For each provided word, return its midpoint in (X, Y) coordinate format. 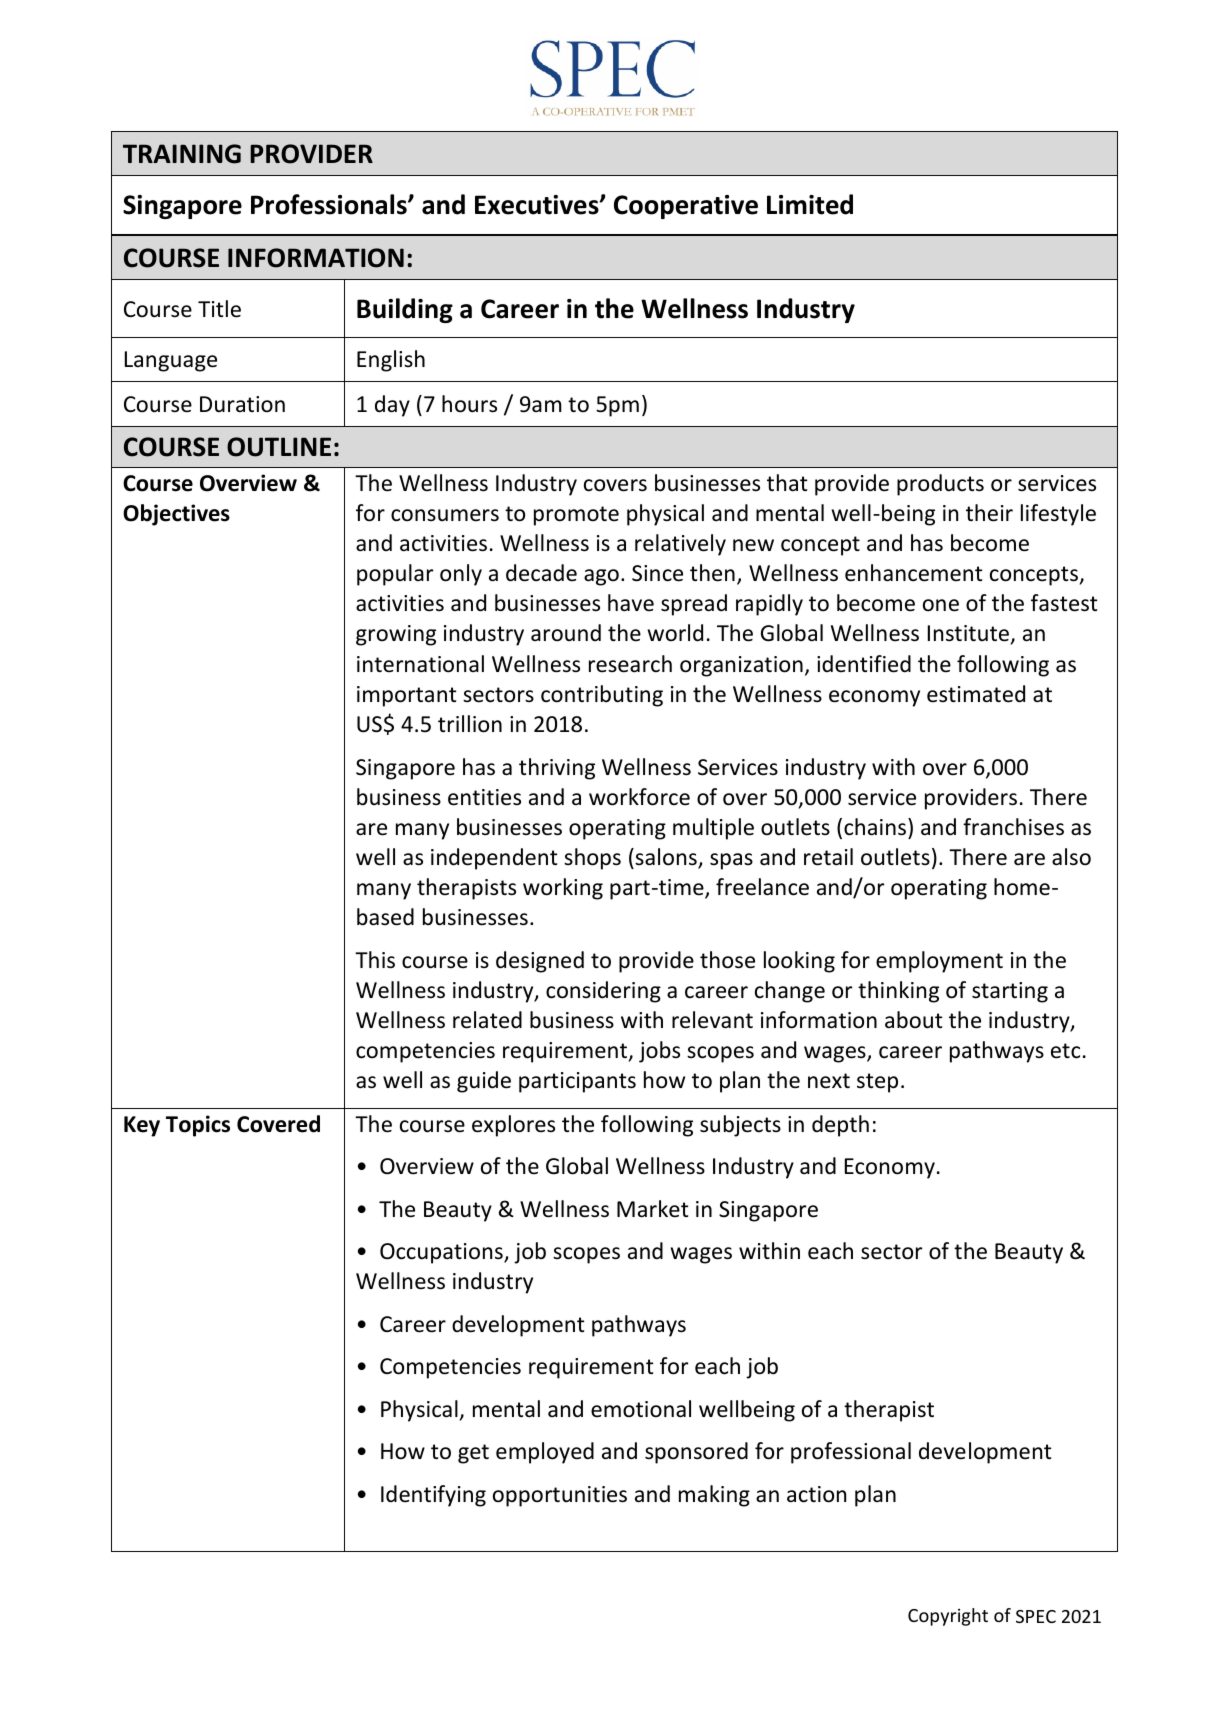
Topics (198, 1126)
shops (592, 859)
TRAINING (182, 154)
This (375, 960)
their (989, 513)
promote (576, 516)
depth (840, 1126)
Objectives (176, 515)
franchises (1013, 827)
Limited (810, 204)
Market (653, 1209)
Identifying (433, 1496)
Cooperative (686, 207)
